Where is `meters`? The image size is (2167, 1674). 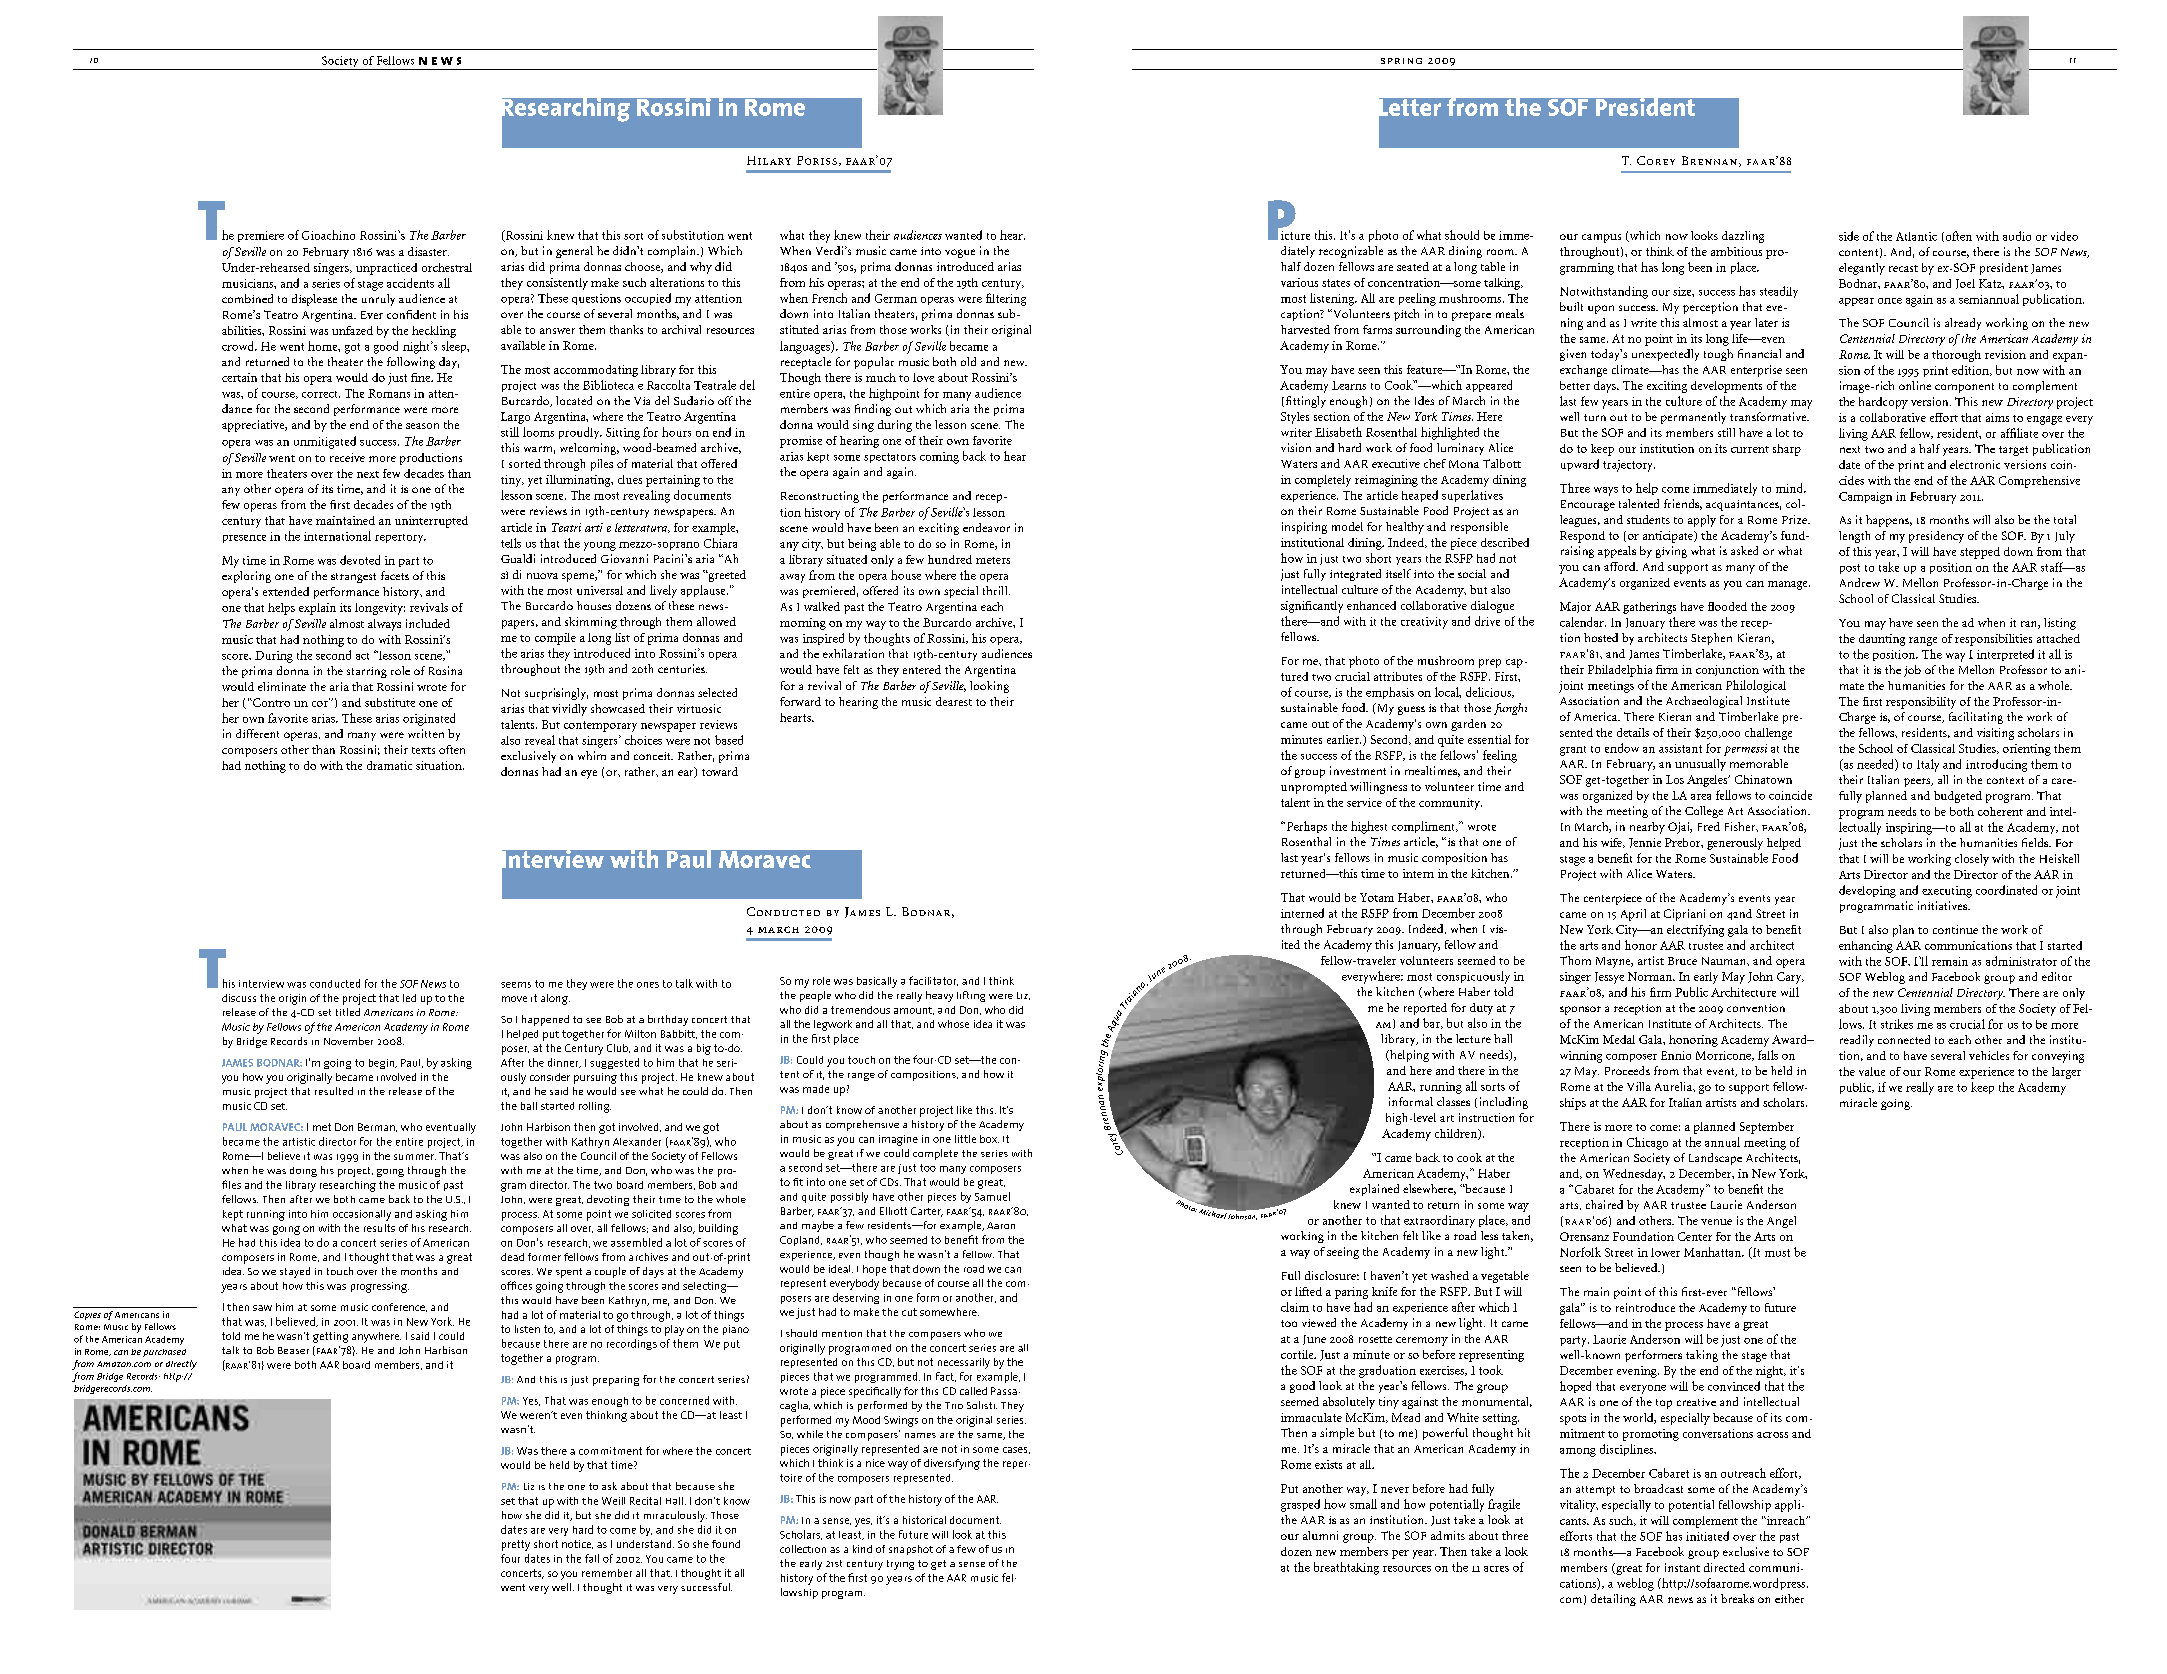
meters is located at coordinates (993, 560).
